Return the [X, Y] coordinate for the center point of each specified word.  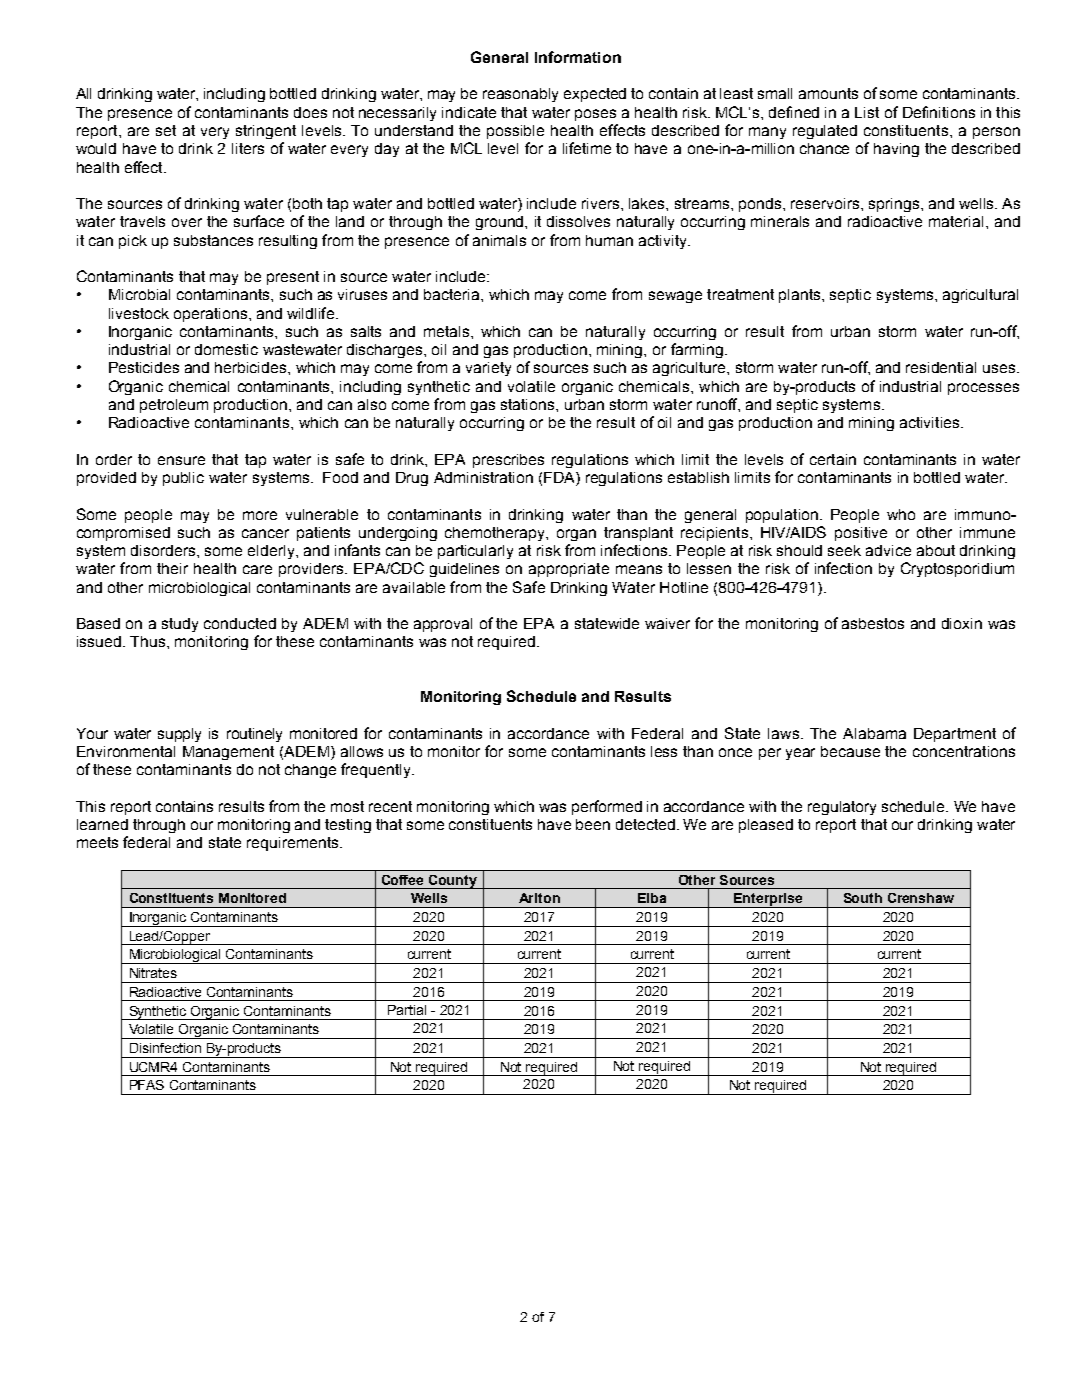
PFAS [147, 1085]
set [166, 130]
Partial [407, 1010]
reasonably [520, 95]
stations [529, 404]
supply [179, 735]
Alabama [874, 733]
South [863, 898]
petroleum [174, 406]
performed [607, 807]
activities [931, 422]
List [867, 112]
